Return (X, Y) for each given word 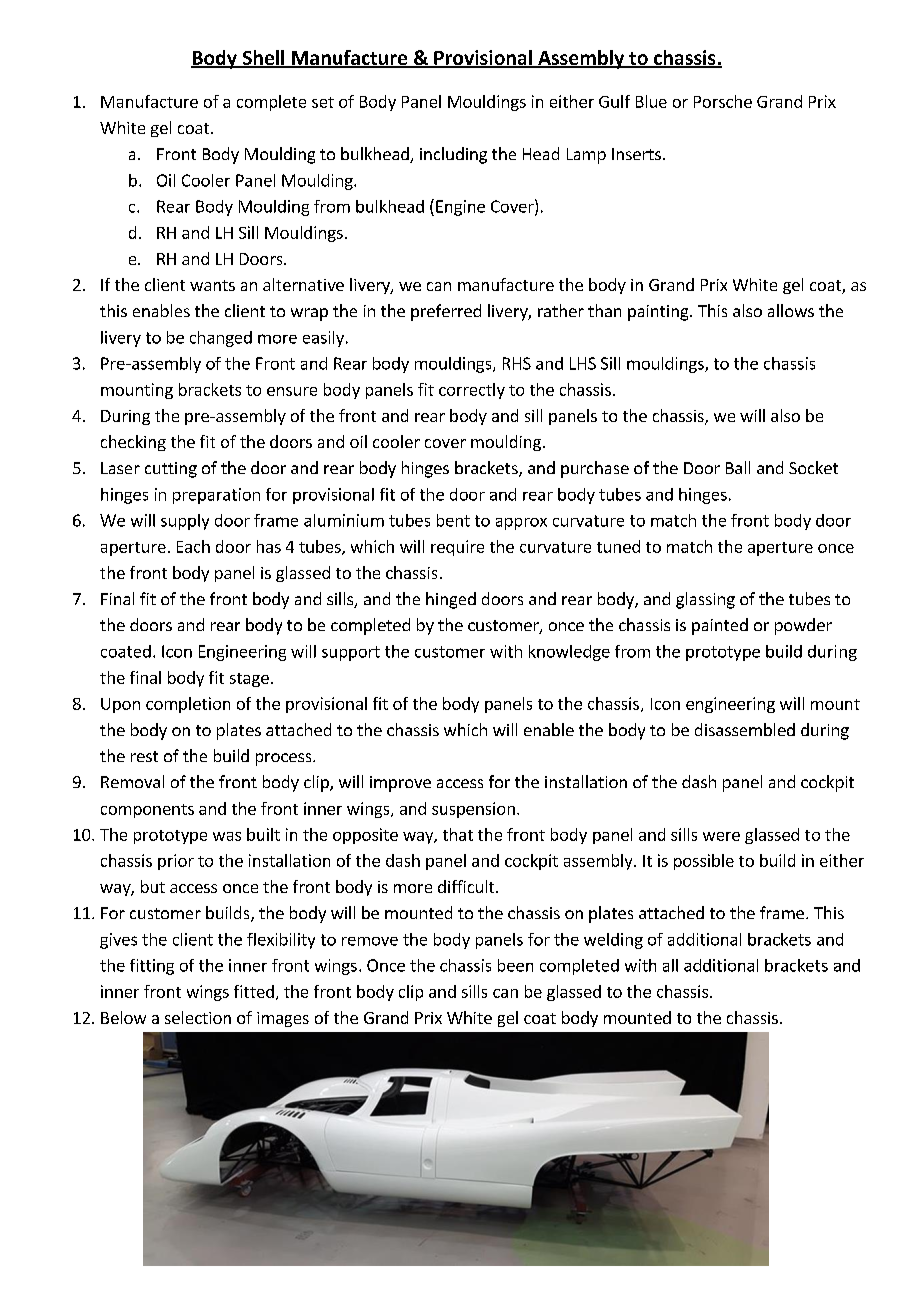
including (453, 155)
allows (791, 310)
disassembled (745, 729)
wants (212, 285)
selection (198, 1017)
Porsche (723, 101)
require (457, 548)
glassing (705, 600)
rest (144, 756)
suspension (473, 810)
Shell (263, 58)
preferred (446, 312)
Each (193, 546)
